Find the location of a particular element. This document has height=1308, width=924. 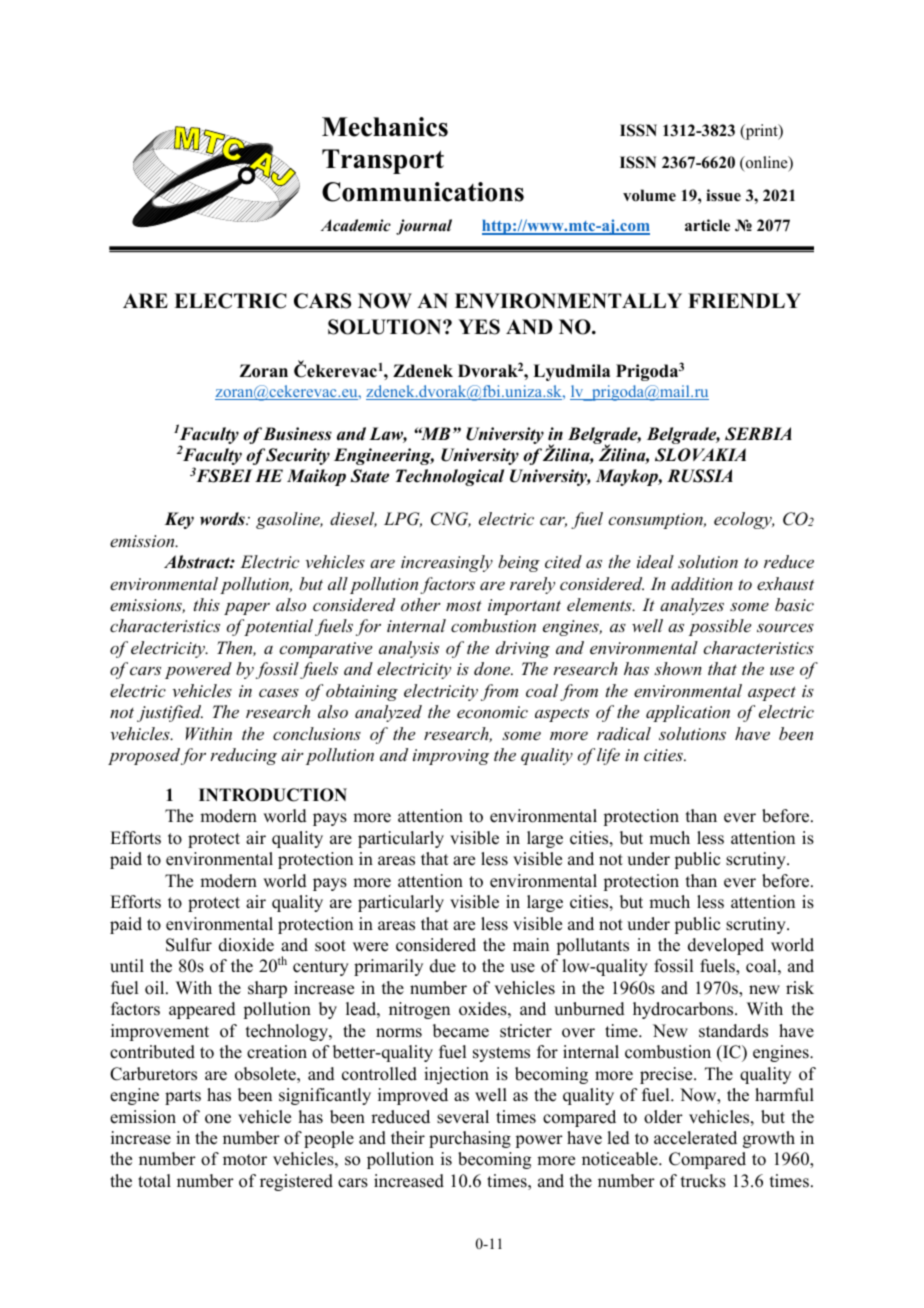

possible is located at coordinates (720, 627).
